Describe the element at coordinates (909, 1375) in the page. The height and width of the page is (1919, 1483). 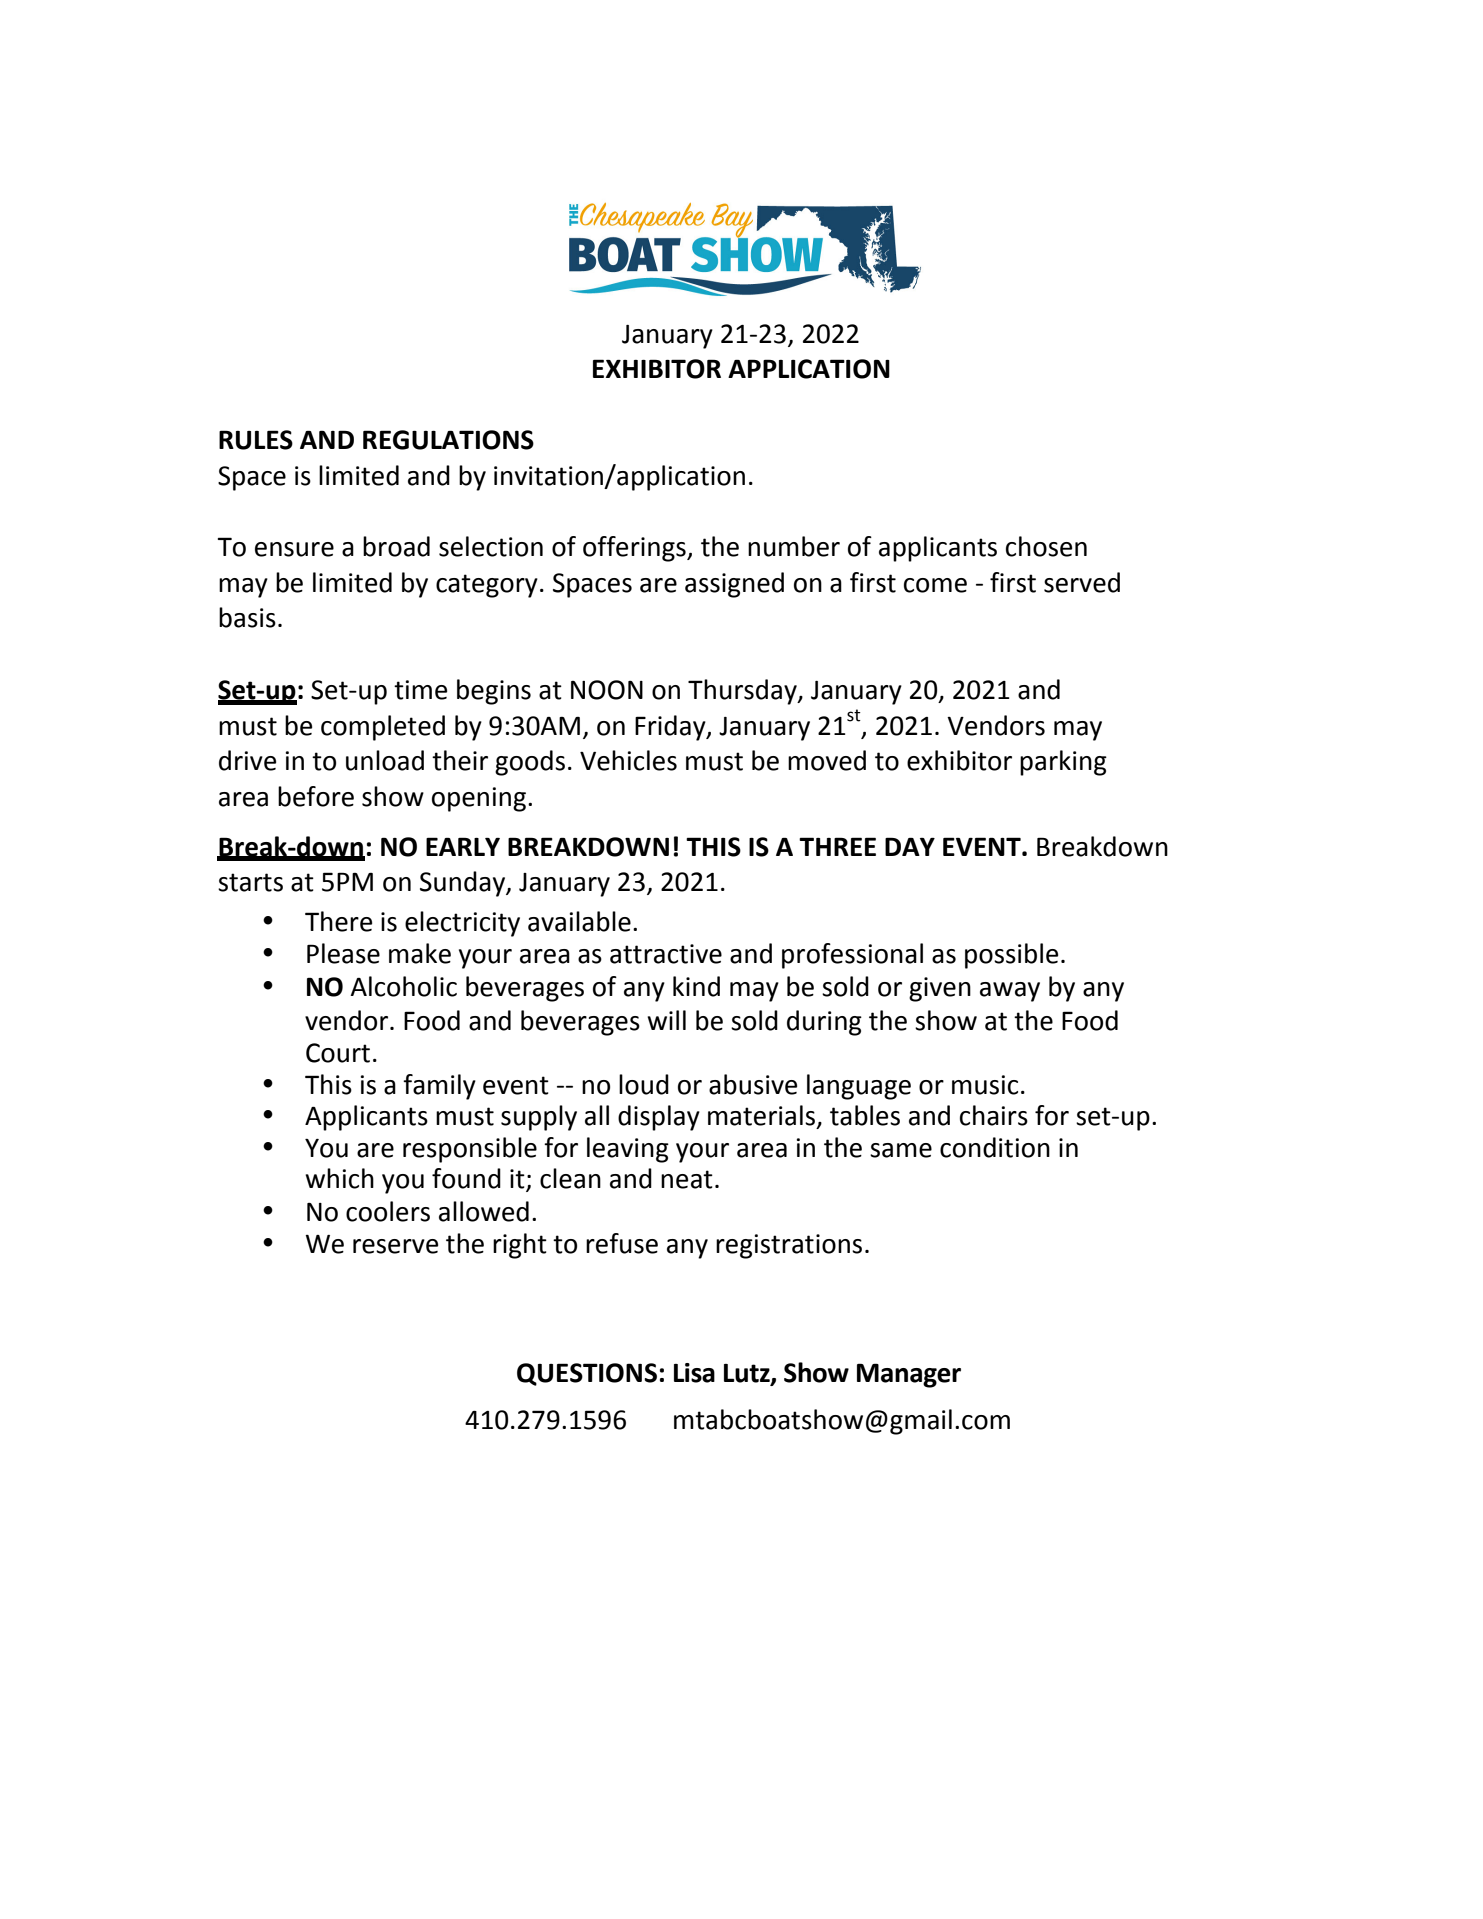
I see `Manager` at that location.
